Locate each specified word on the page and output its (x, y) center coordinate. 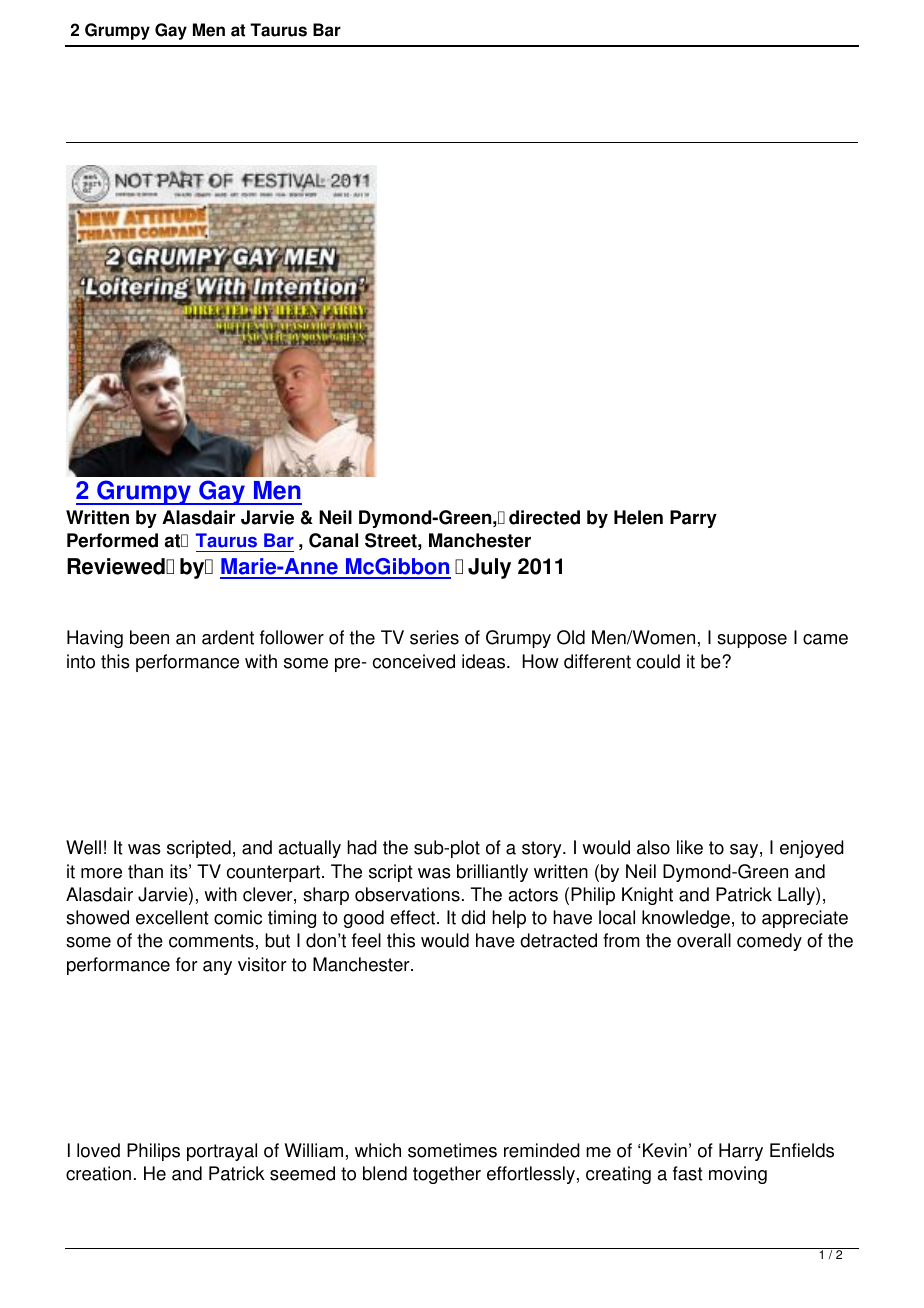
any (217, 968)
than (145, 871)
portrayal (222, 1152)
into (81, 661)
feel (366, 940)
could (658, 661)
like (690, 847)
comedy (769, 942)
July (489, 568)
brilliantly (492, 873)
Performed (112, 540)
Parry (693, 519)
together (447, 1175)
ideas (485, 661)
